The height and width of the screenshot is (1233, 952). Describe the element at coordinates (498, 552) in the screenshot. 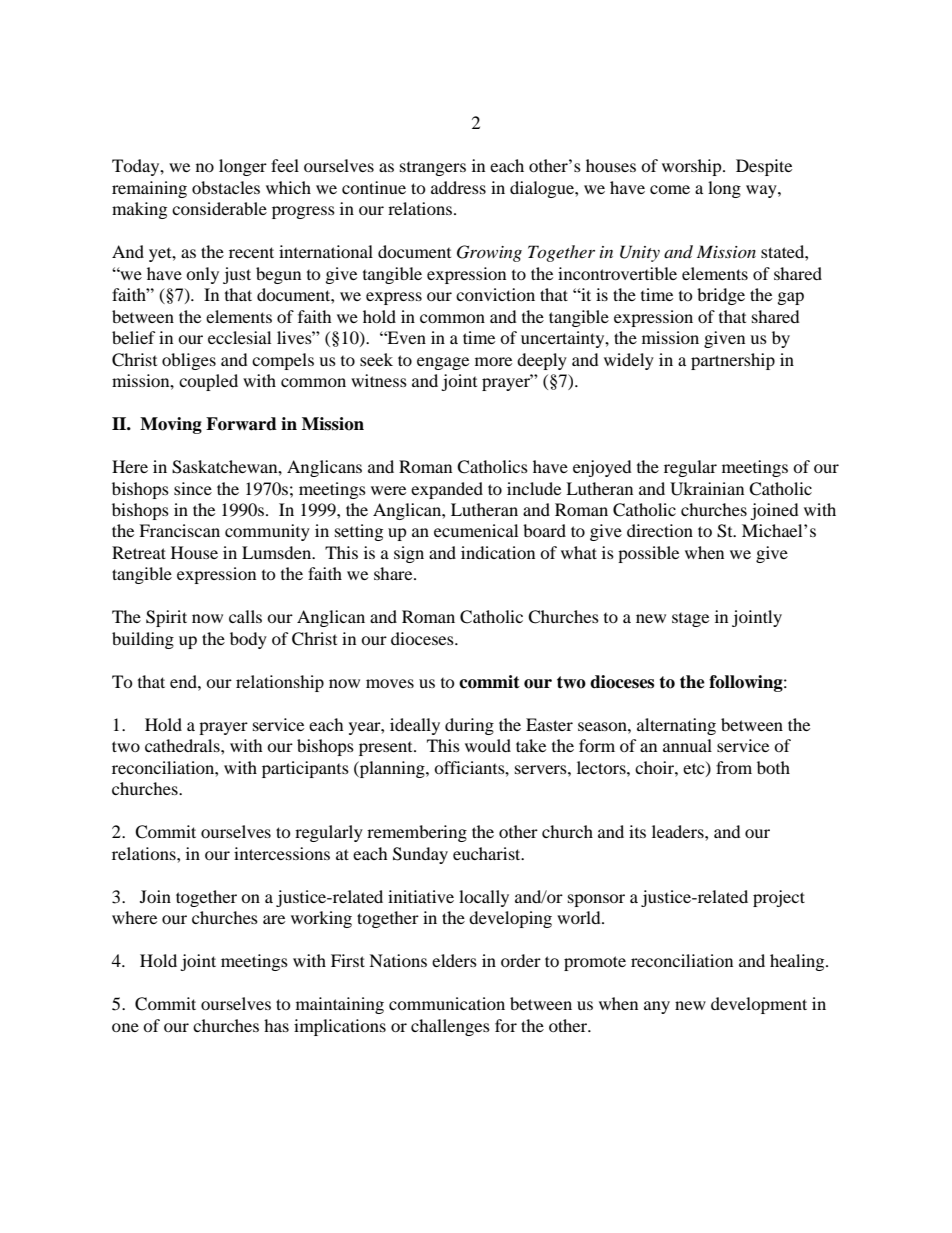

I see `indication` at that location.
